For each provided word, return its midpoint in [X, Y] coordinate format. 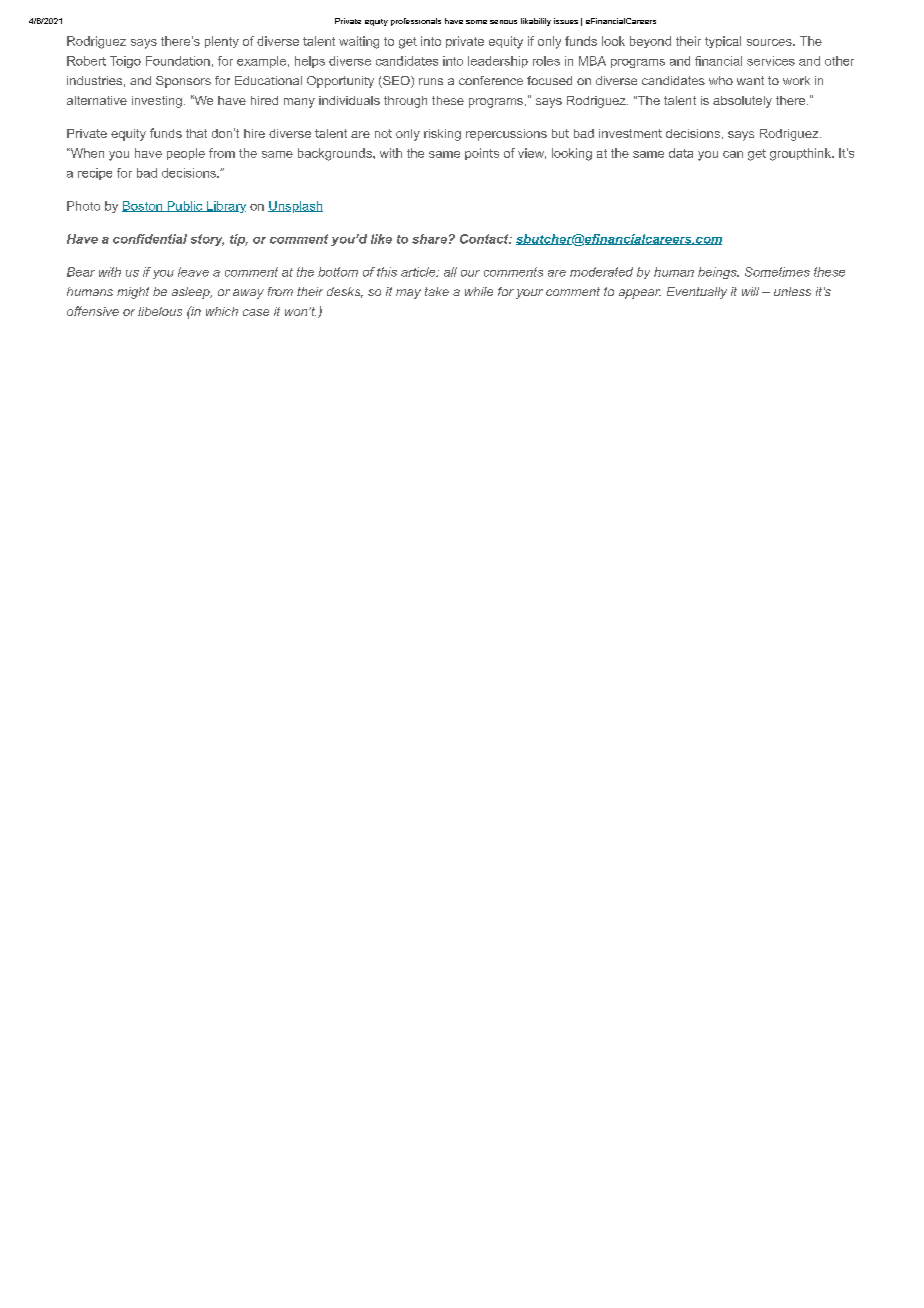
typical [723, 42]
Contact [485, 239]
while [479, 291]
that [196, 133]
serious [503, 22]
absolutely [742, 102]
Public [185, 206]
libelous [160, 311]
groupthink [801, 154]
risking [442, 135]
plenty [222, 42]
